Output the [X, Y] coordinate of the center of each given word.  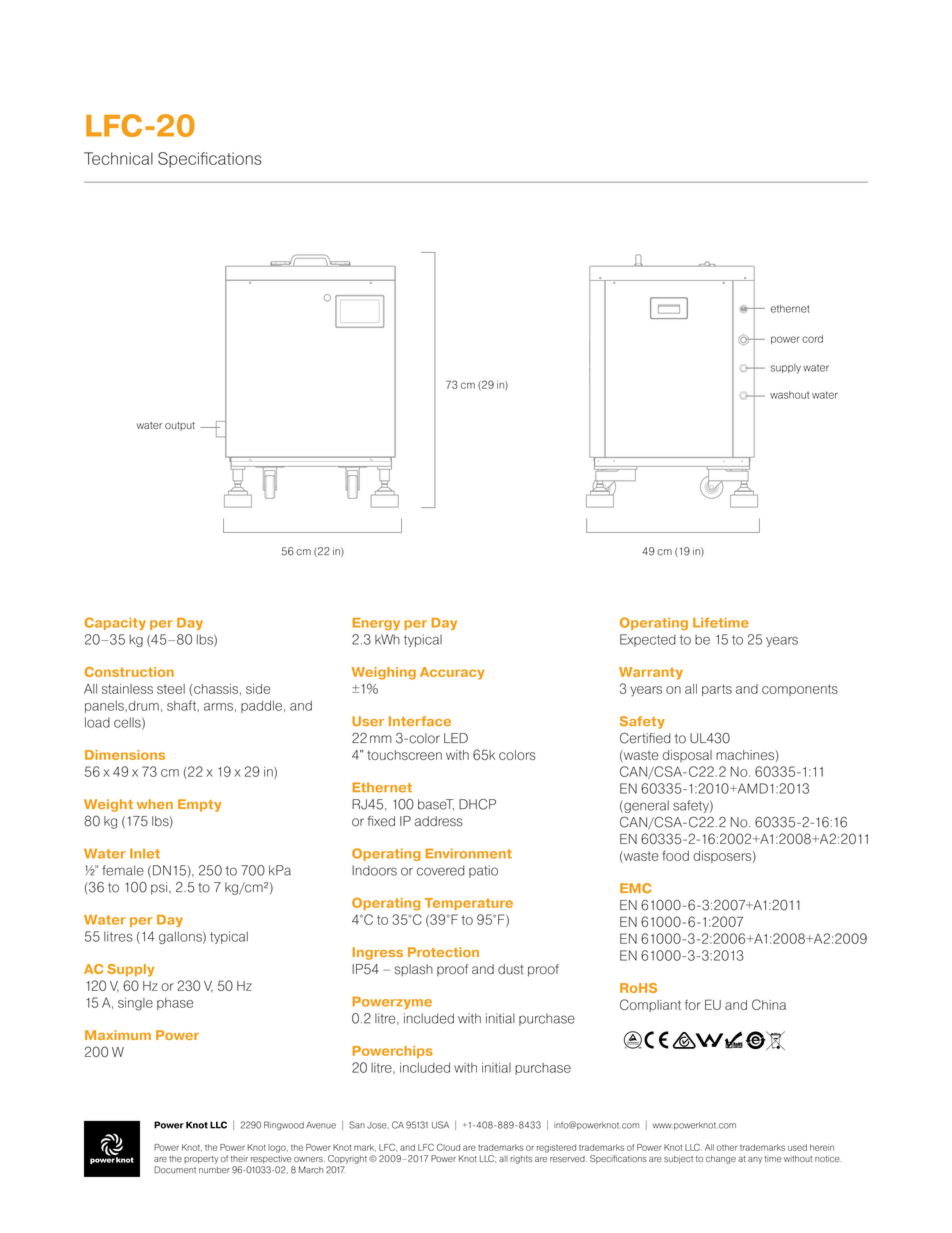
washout [789, 395]
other [727, 1147]
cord [812, 339]
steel [171, 689]
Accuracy [452, 673]
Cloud [448, 1147]
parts [717, 690]
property [201, 1160]
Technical [118, 158]
